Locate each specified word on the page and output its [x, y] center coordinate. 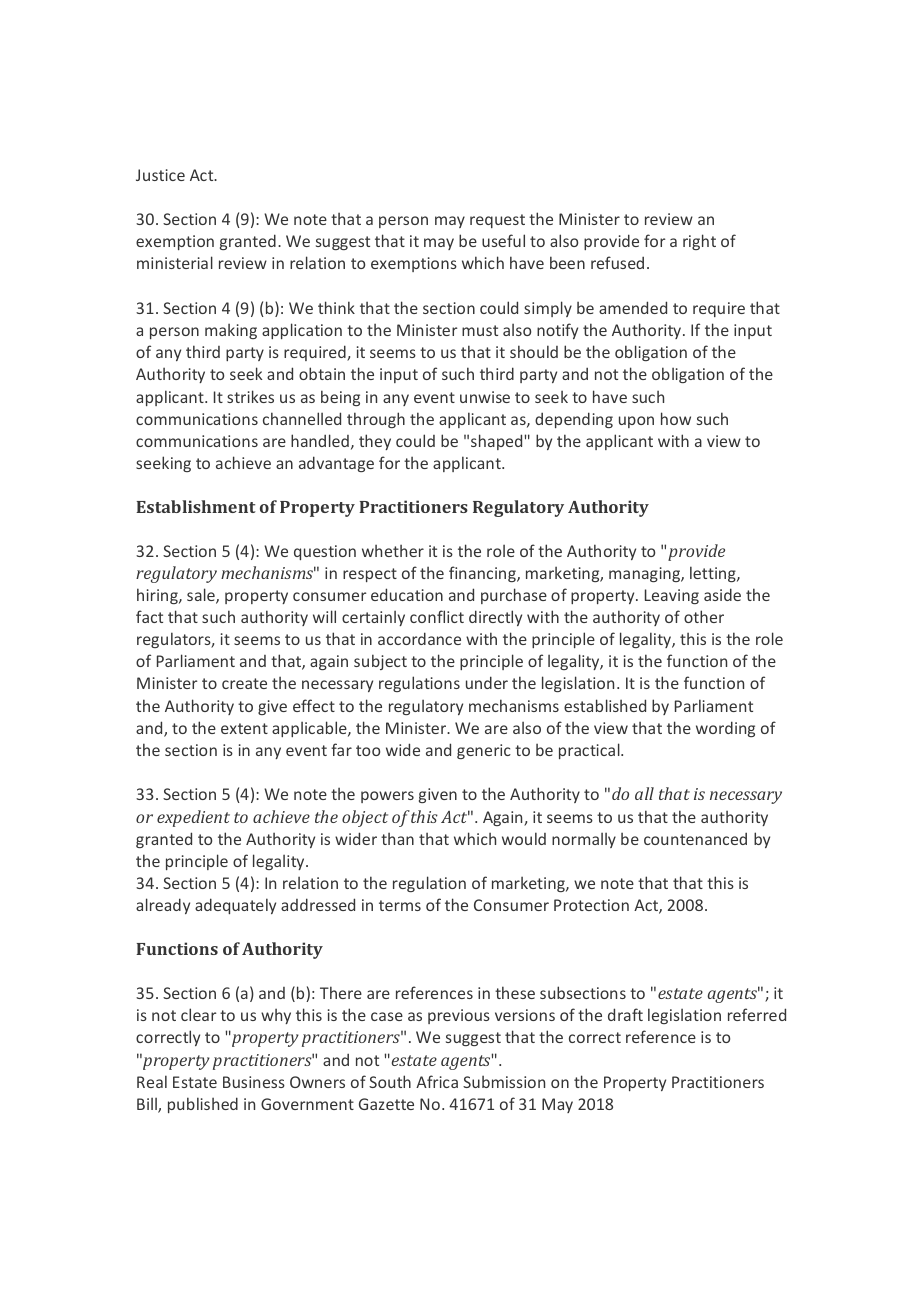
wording [725, 729]
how [676, 418]
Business [254, 1082]
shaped [496, 442]
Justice [160, 175]
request [497, 221]
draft [625, 1014]
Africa [437, 1081]
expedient [193, 818]
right [699, 242]
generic [484, 751]
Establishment [196, 506]
